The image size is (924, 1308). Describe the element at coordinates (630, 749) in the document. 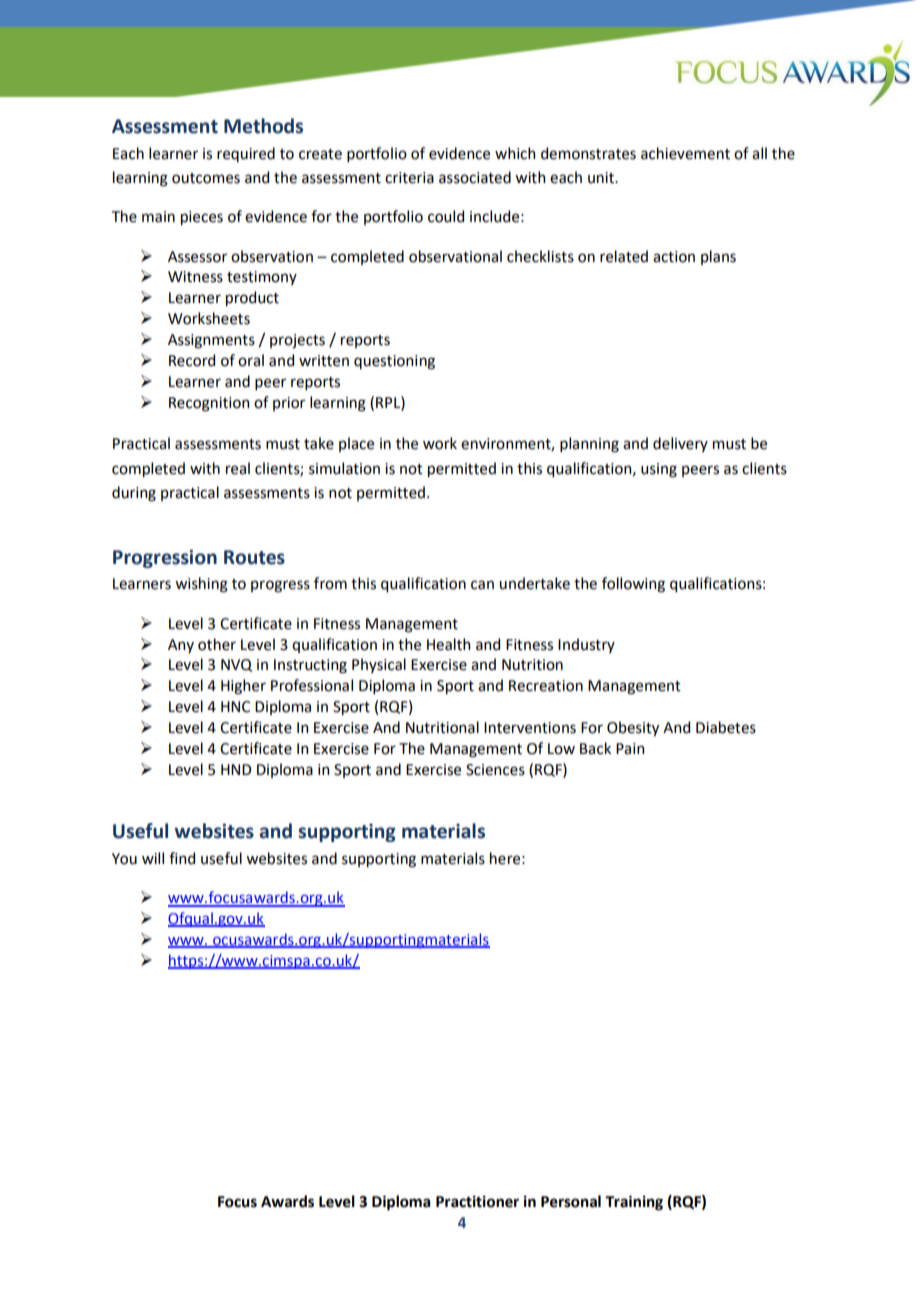

I see `Pain` at that location.
